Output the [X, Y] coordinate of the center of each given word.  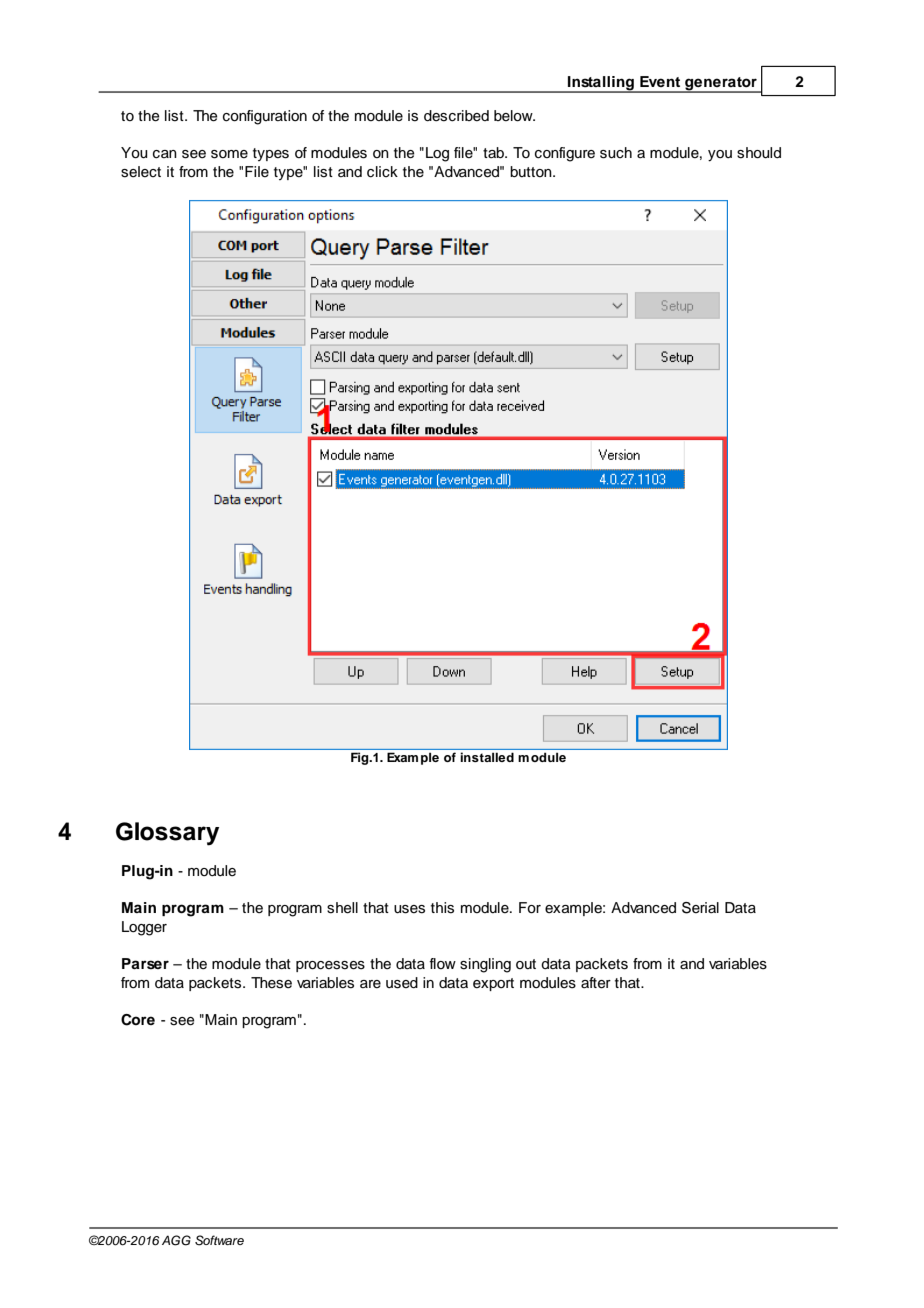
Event [660, 81]
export [493, 984]
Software [219, 1240]
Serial [700, 908]
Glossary [167, 834]
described [456, 116]
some [229, 154]
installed [487, 757]
